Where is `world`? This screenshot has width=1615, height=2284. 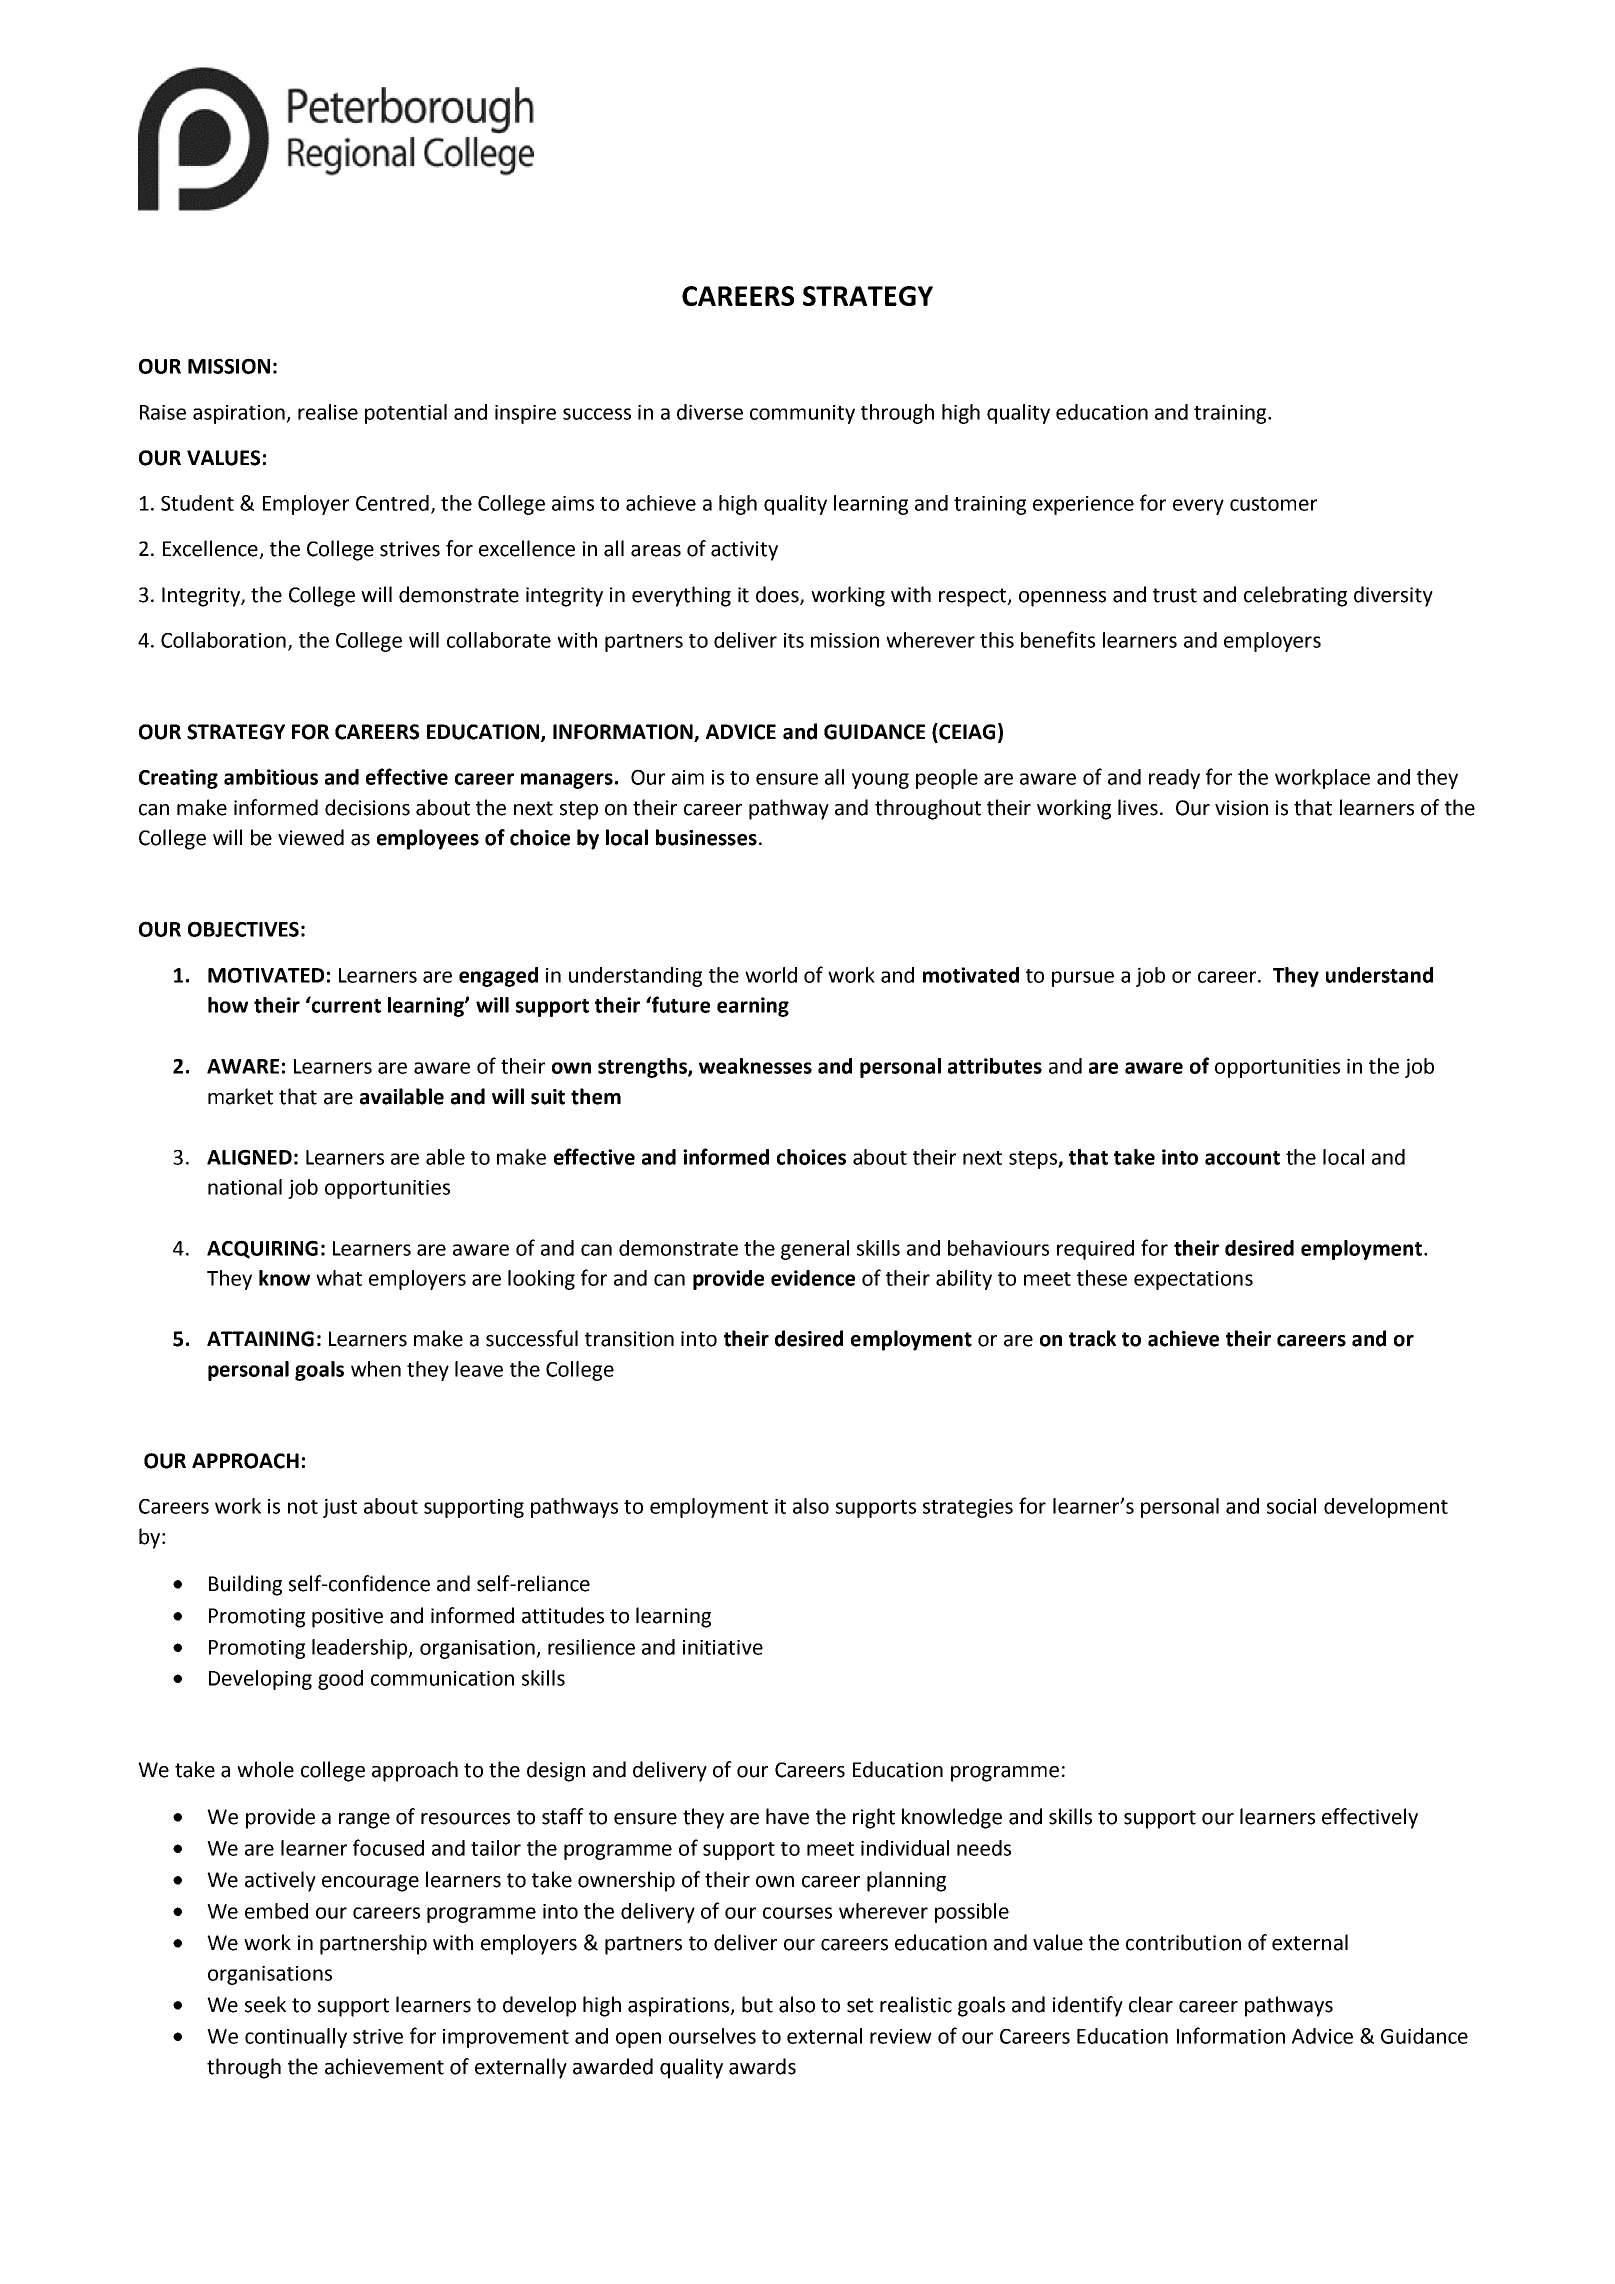
world is located at coordinates (771, 975).
